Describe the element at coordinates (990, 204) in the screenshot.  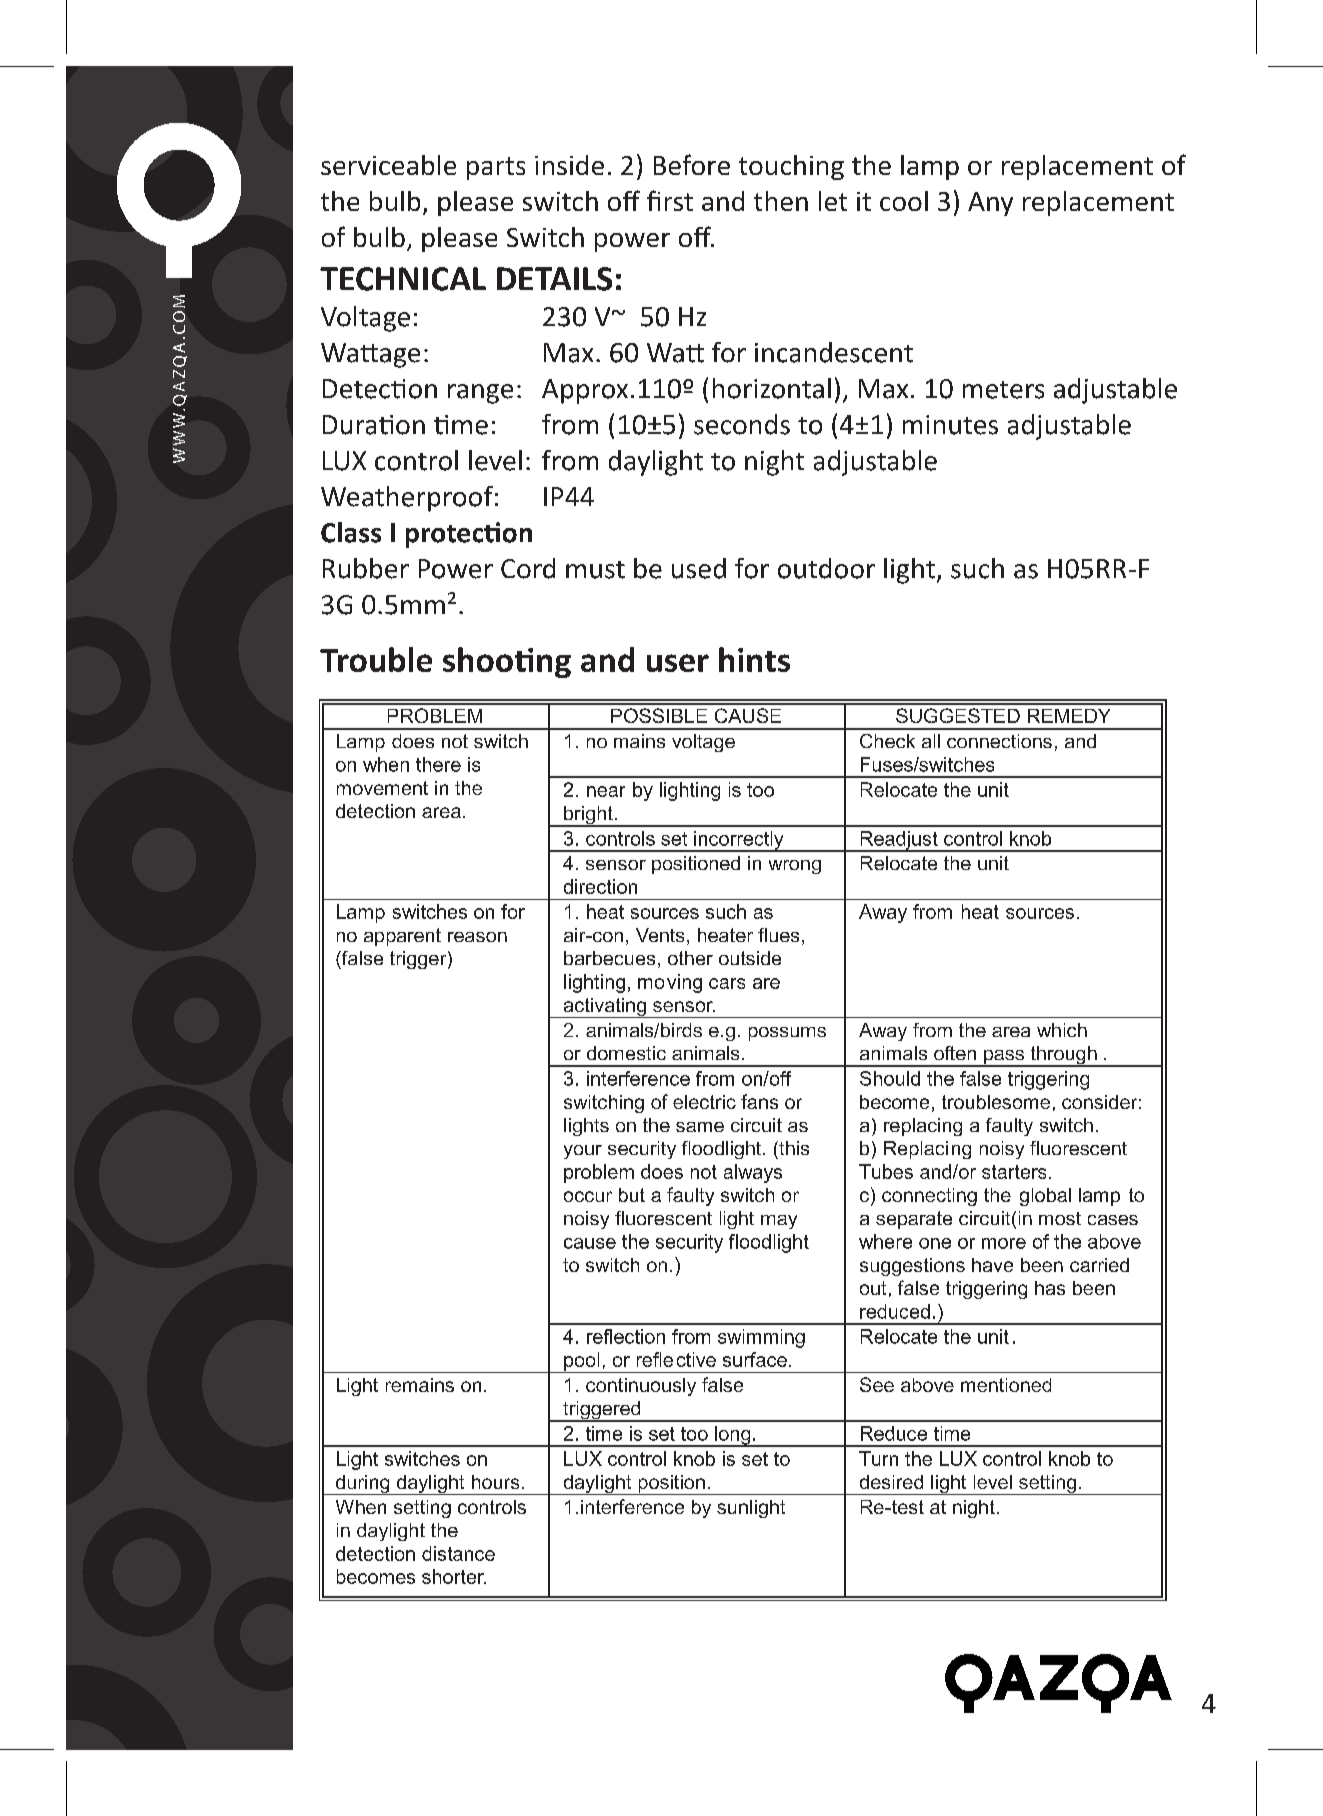
I see `Any` at that location.
